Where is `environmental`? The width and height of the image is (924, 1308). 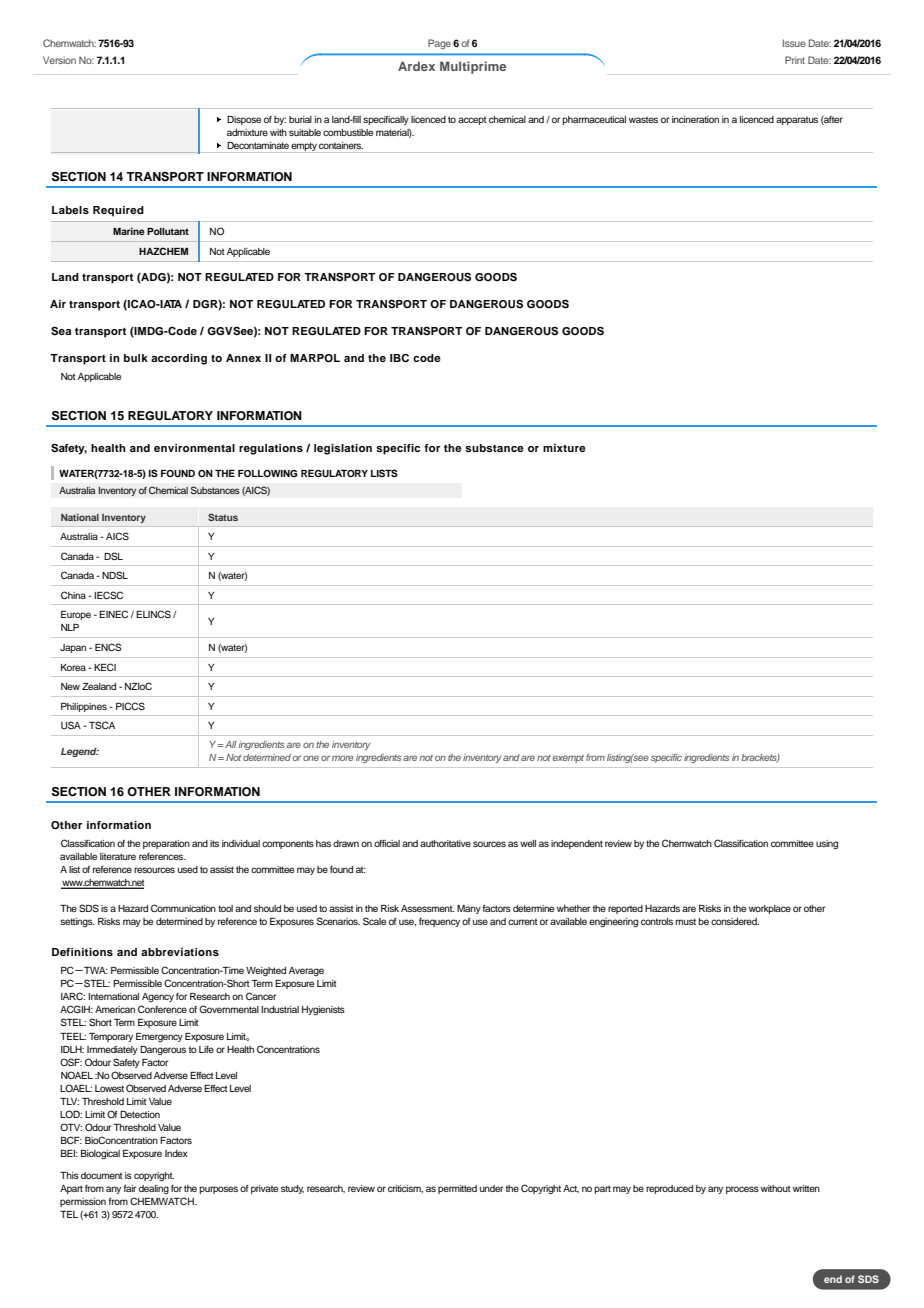 environmental is located at coordinates (194, 448).
